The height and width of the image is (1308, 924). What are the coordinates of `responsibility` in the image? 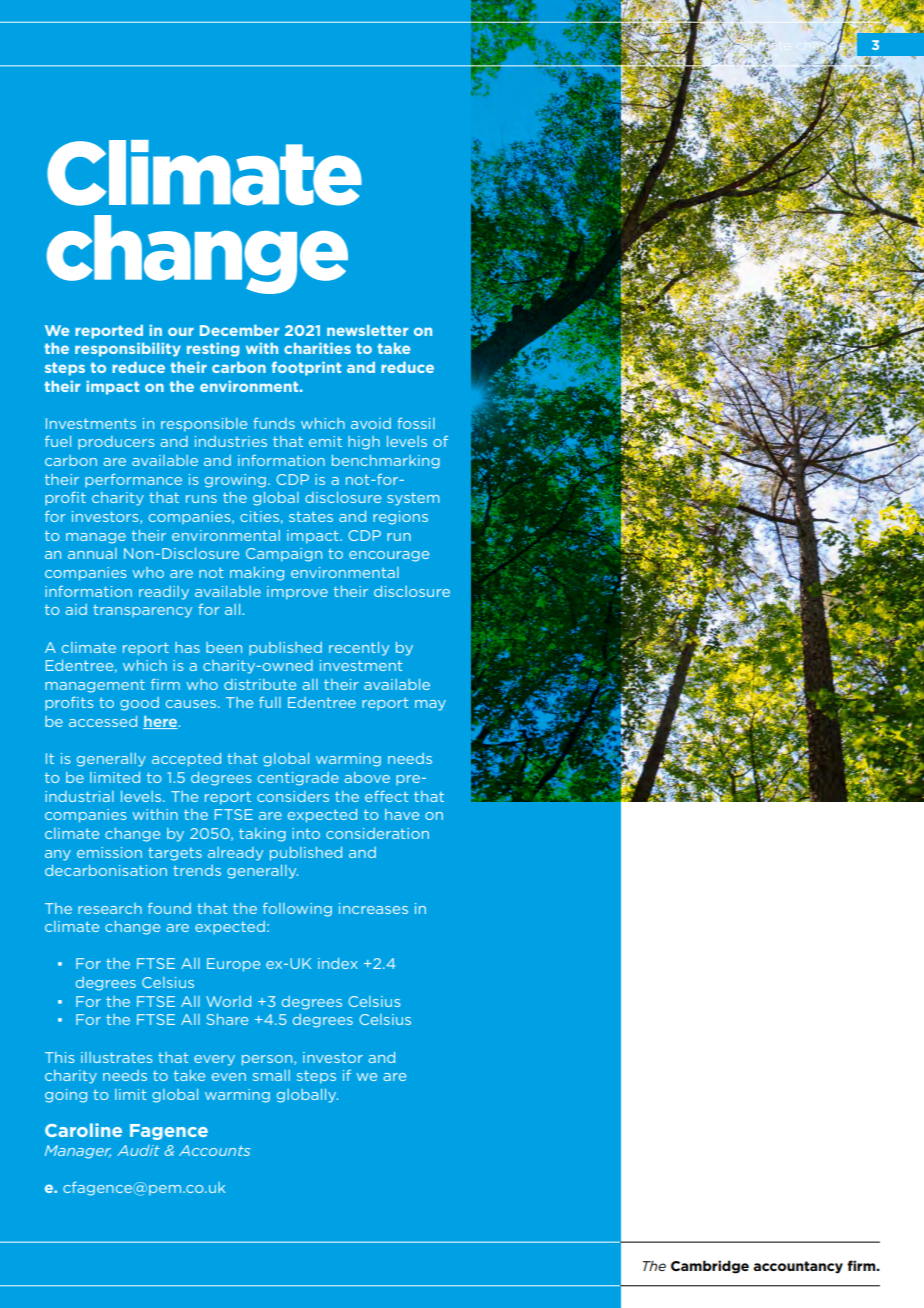 It's located at (128, 350).
